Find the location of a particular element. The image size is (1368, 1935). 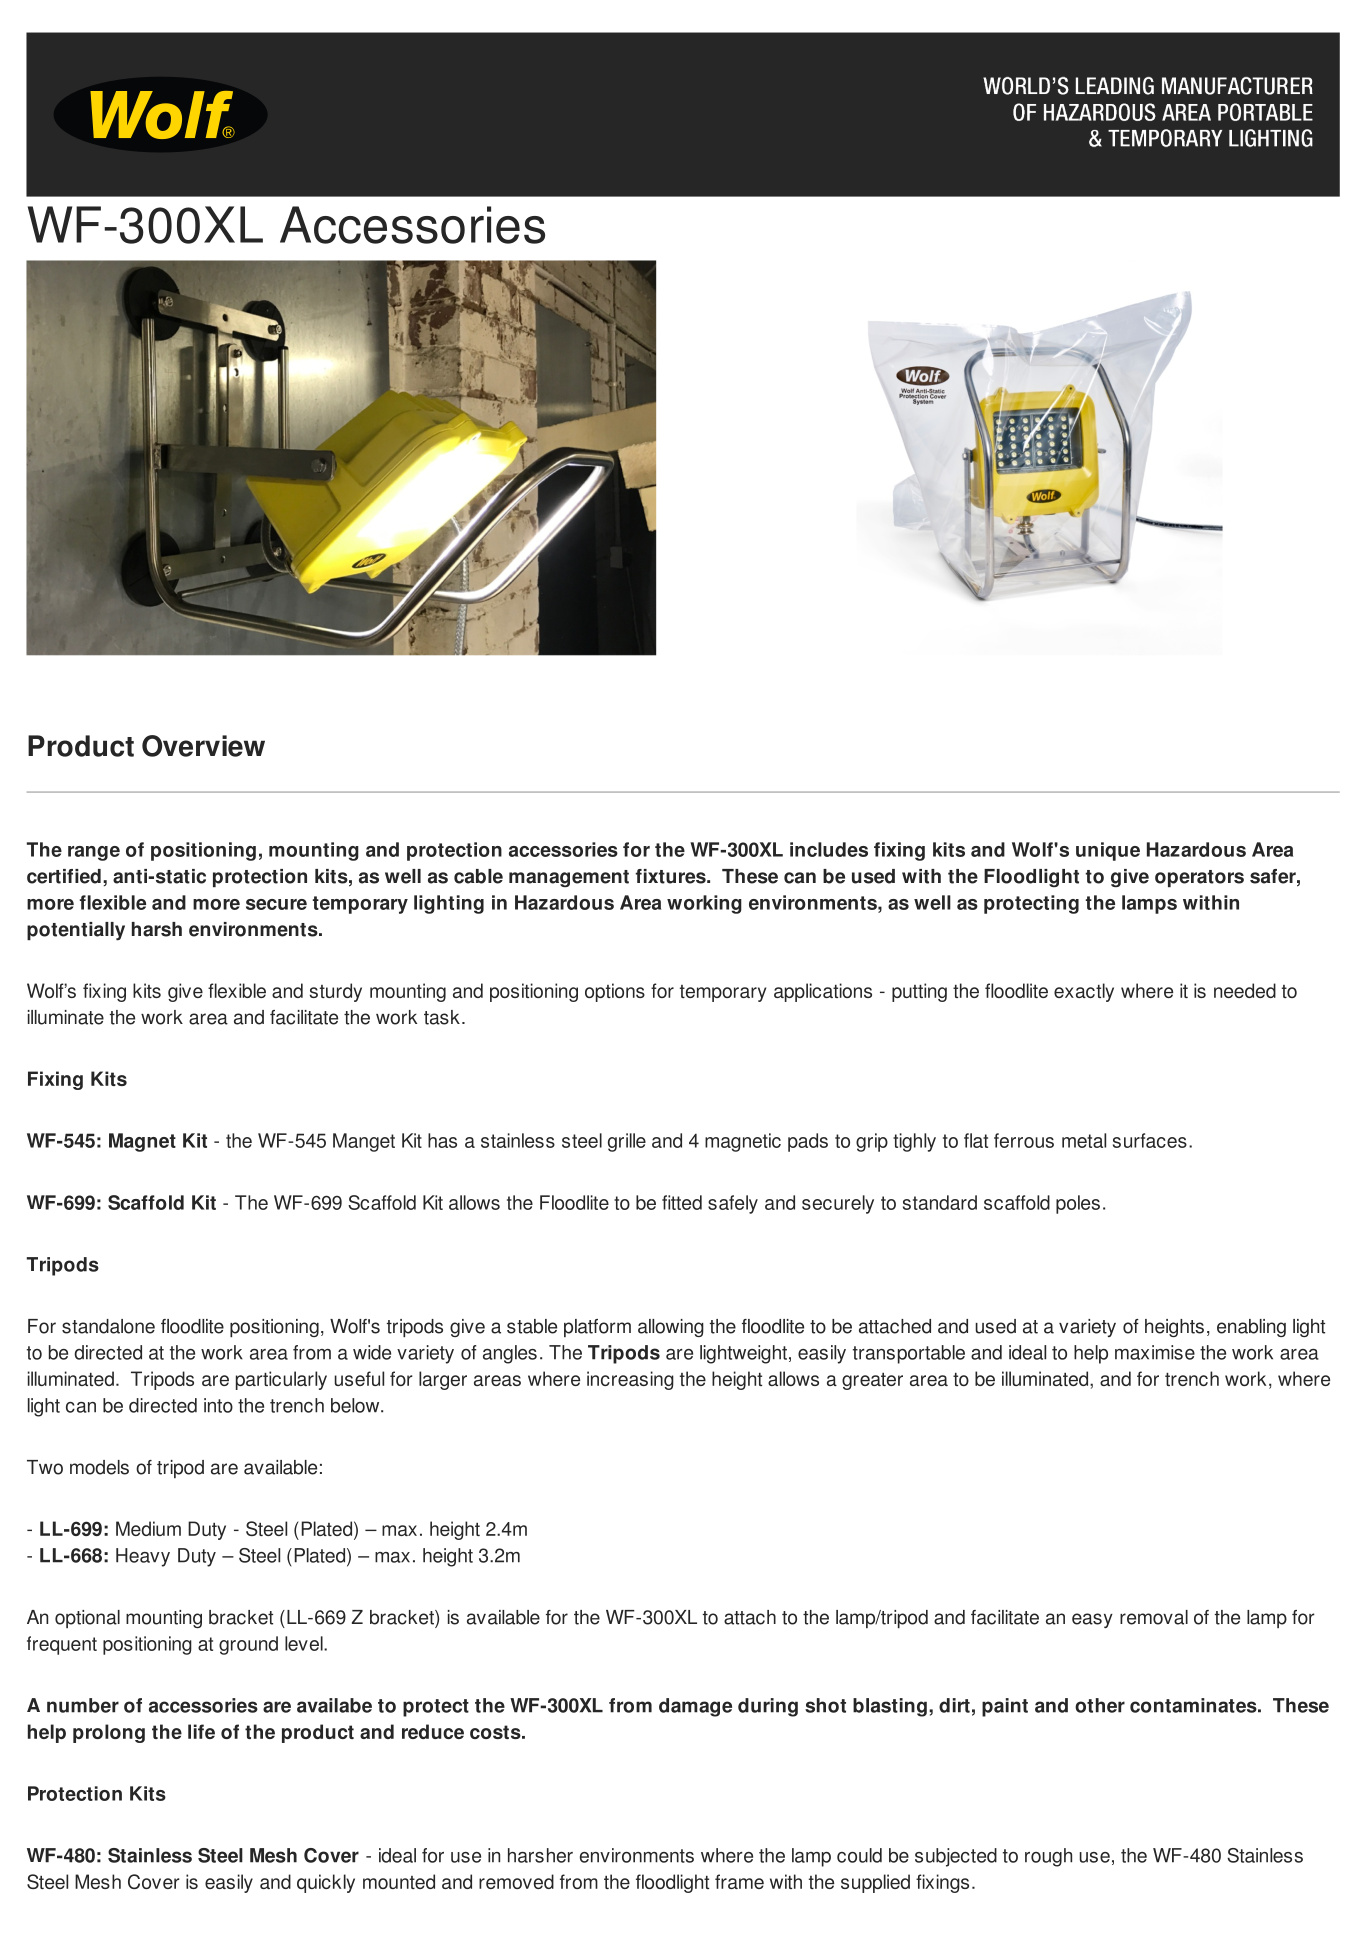

Overview is located at coordinates (203, 746).
